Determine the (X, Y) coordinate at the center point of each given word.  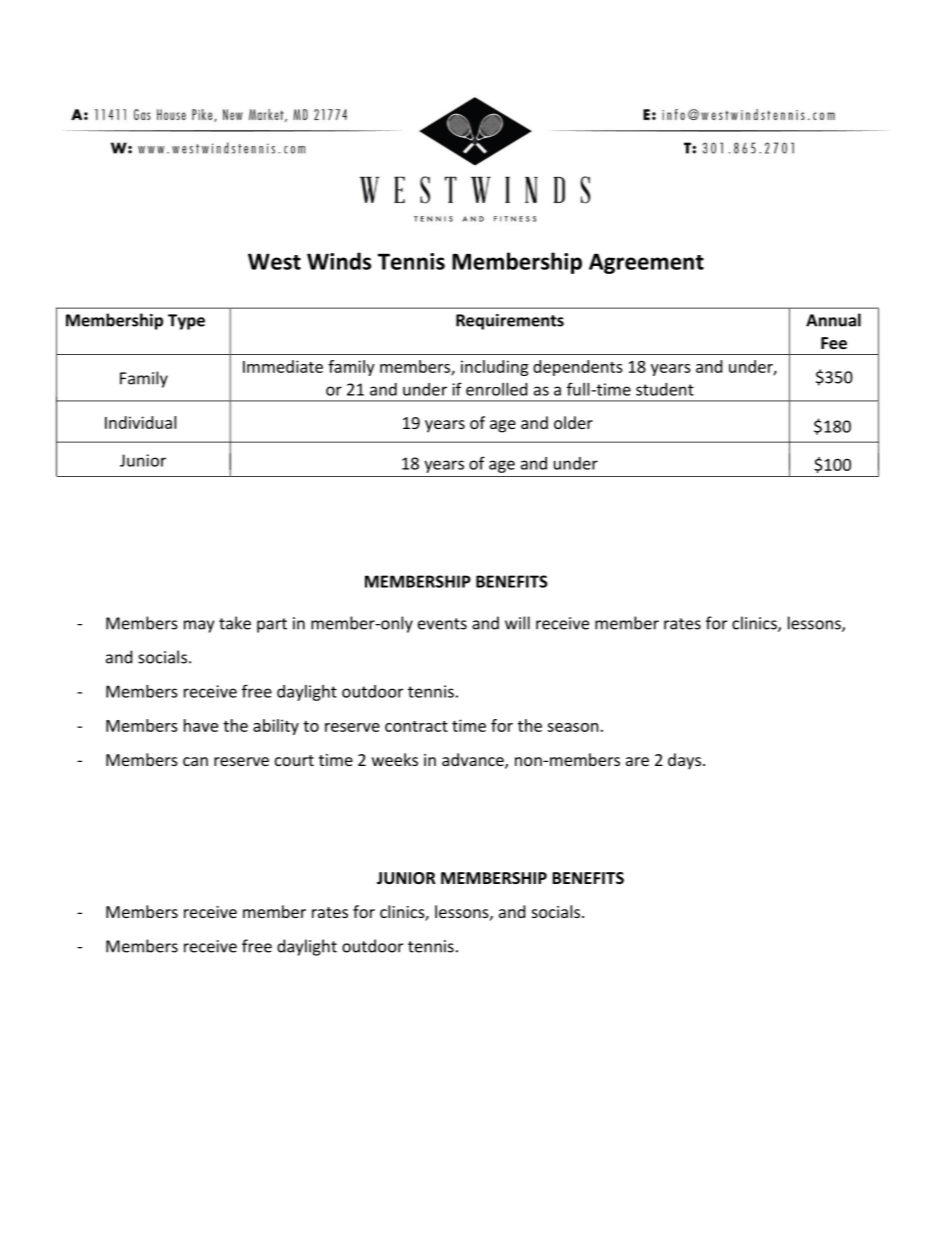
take (235, 623)
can (195, 761)
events (442, 624)
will (517, 623)
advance (474, 760)
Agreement (646, 263)
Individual (140, 422)
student (665, 389)
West (274, 261)
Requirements (510, 322)
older (573, 422)
